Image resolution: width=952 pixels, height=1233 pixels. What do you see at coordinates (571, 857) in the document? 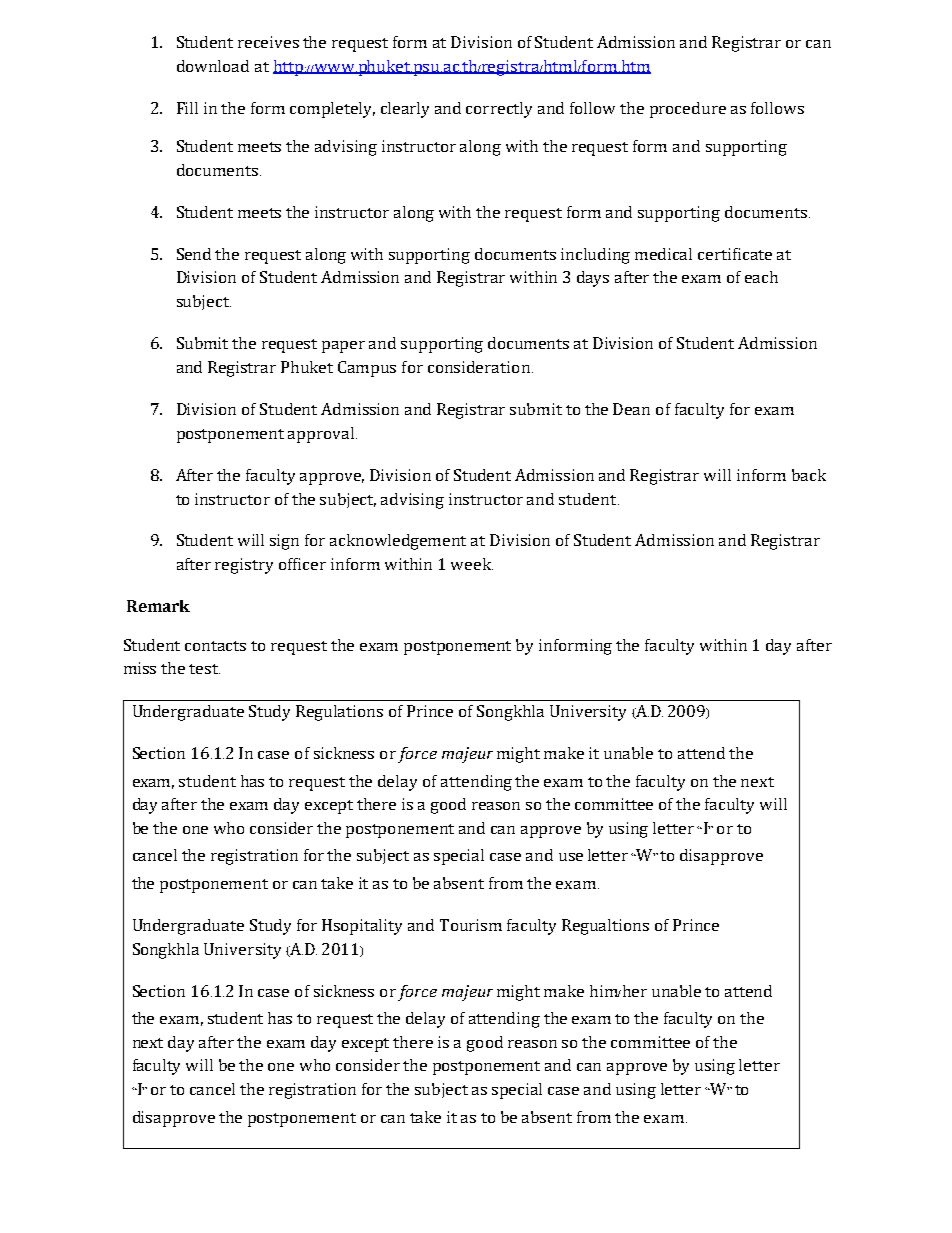
I see `use` at bounding box center [571, 857].
